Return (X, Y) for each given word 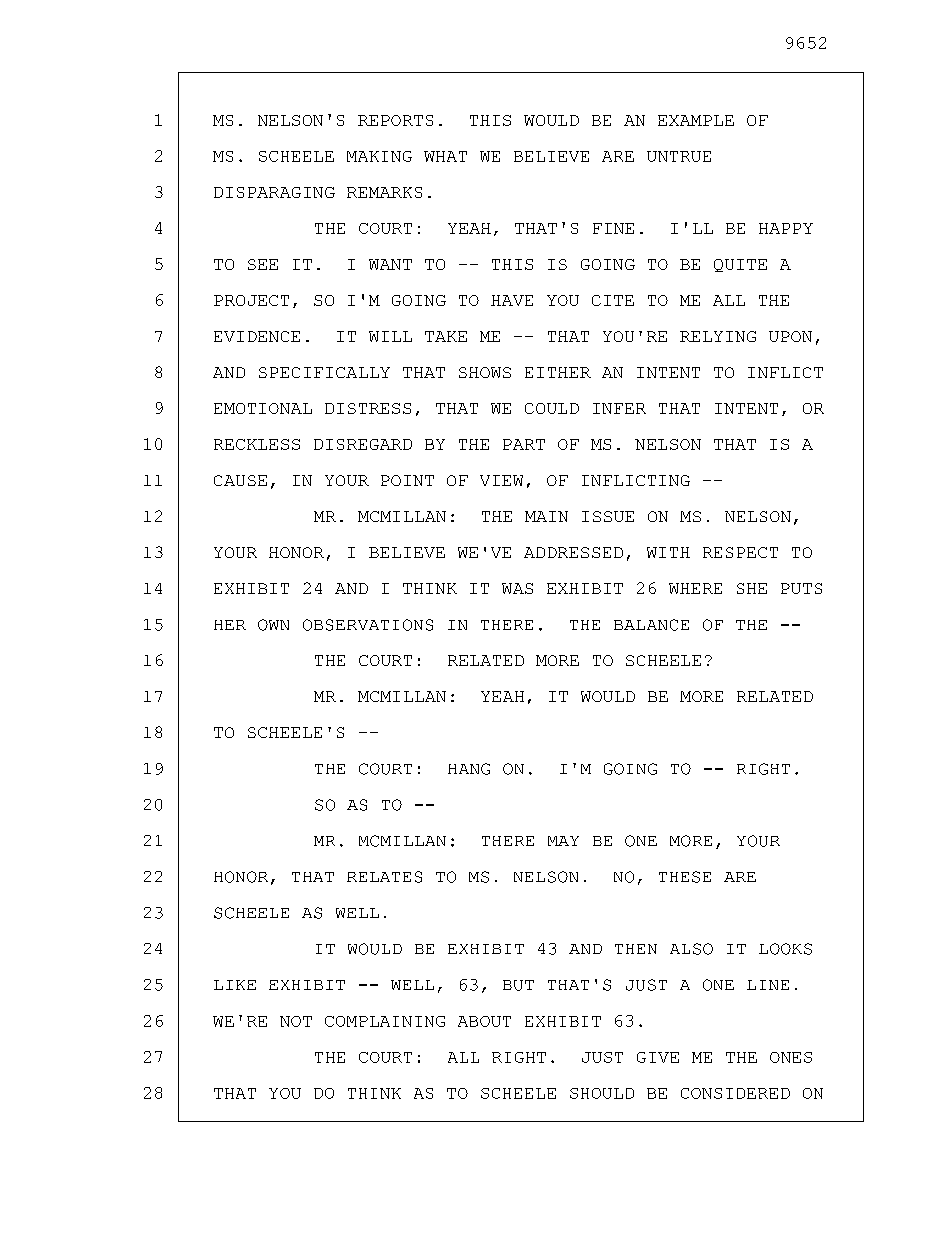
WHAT (445, 156)
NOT (296, 1021)
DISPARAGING (274, 192)
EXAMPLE (696, 120)
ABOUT (484, 1021)
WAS (517, 588)
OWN (273, 625)
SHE (752, 588)
